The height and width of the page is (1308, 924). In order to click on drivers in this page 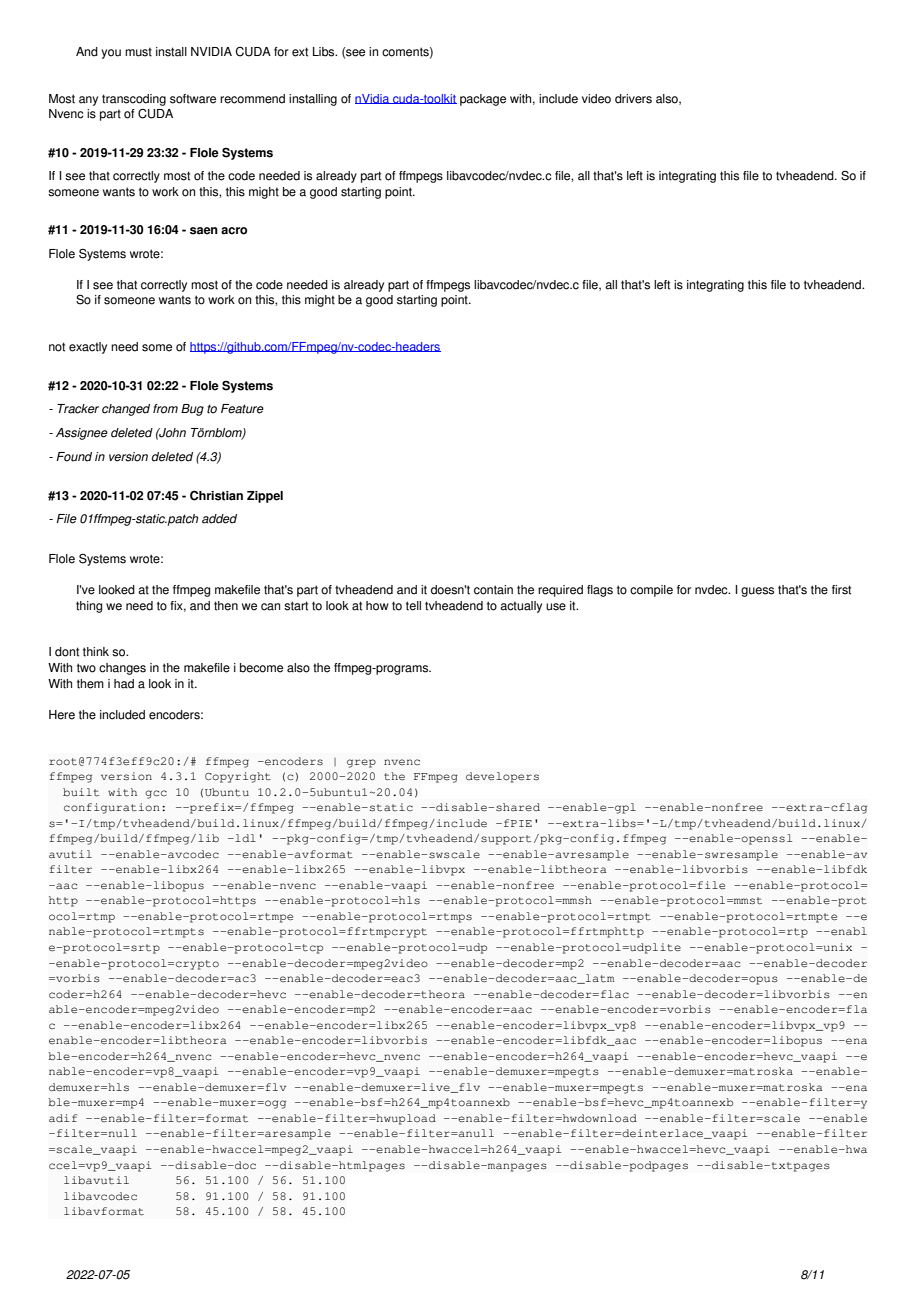, I will do `click(633, 99)`.
